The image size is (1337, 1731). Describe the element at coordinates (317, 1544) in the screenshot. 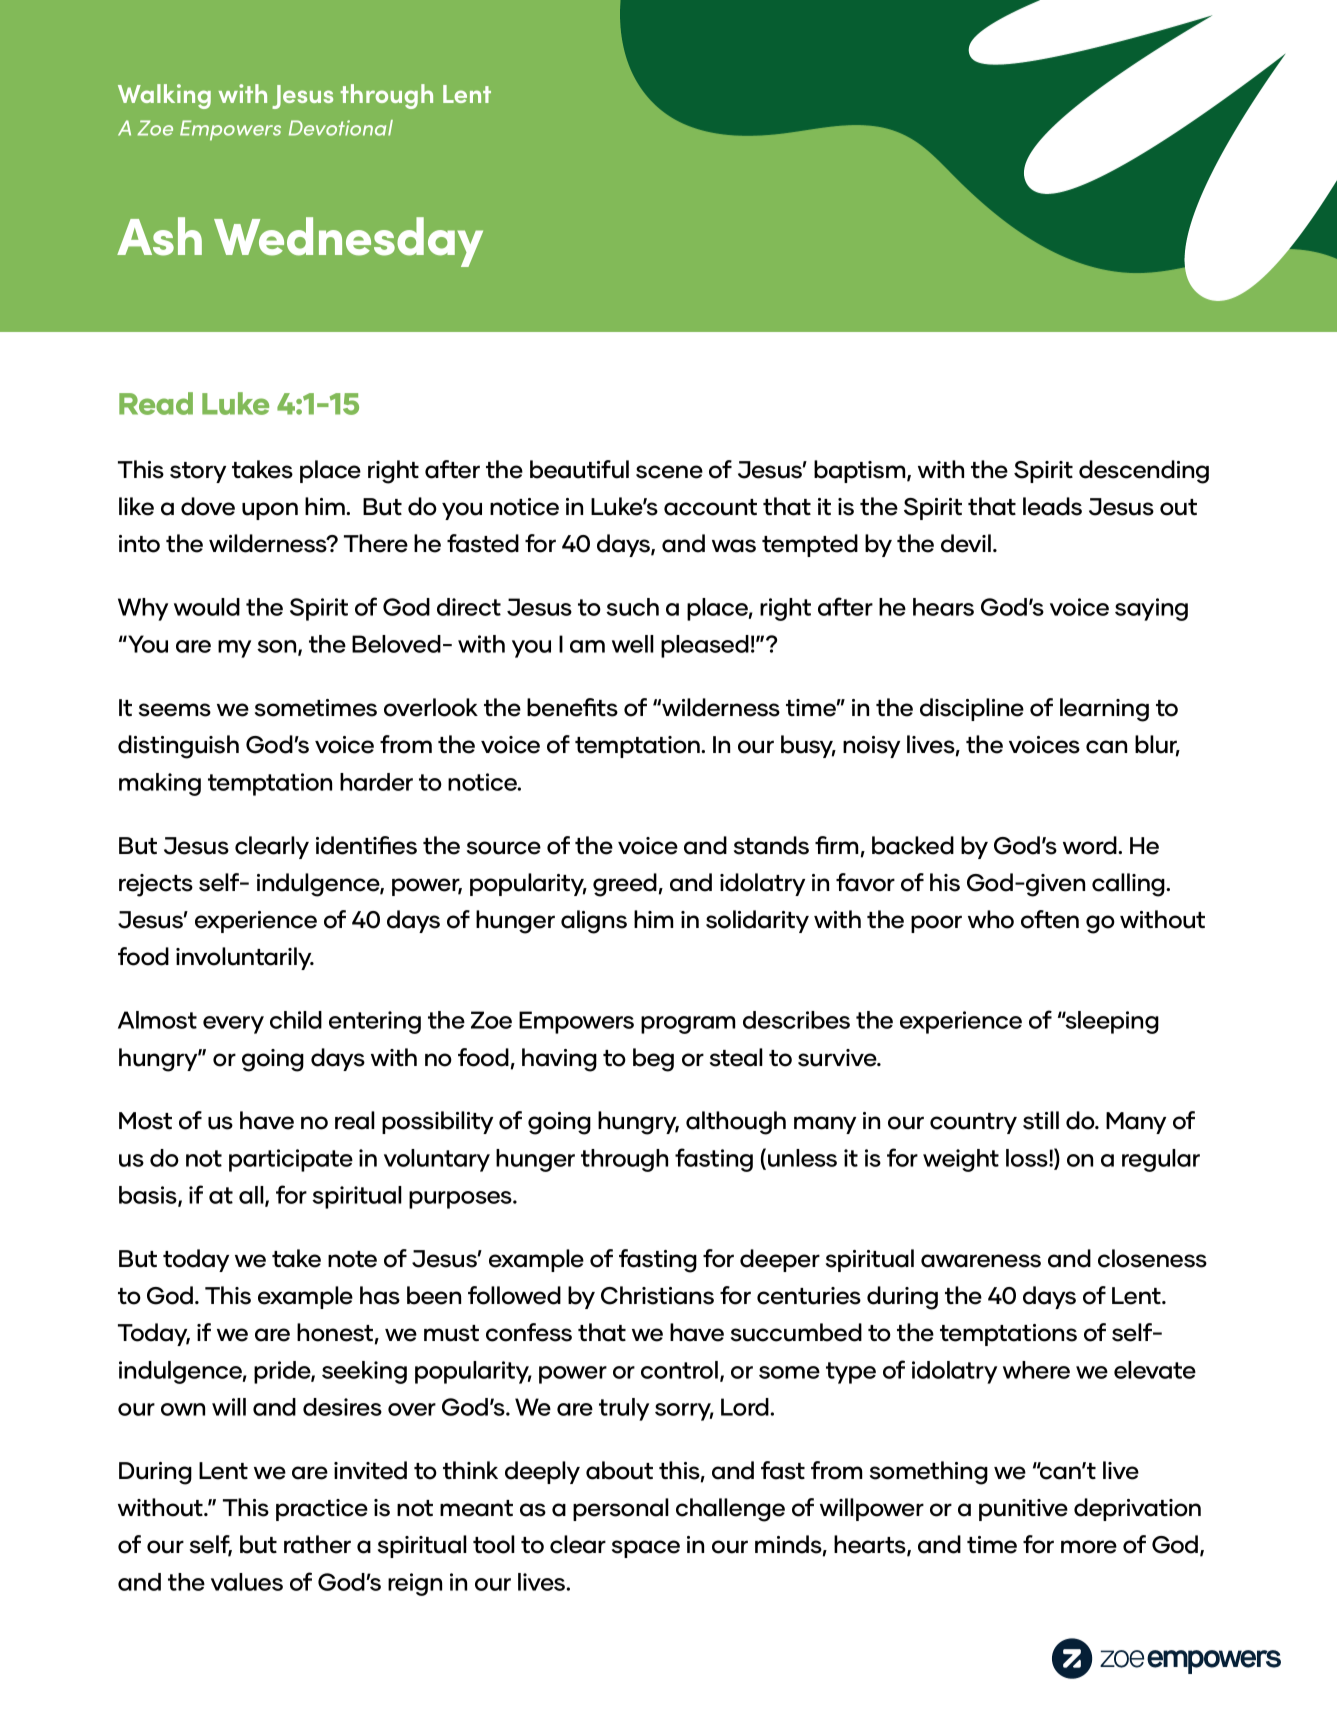

I see `rather` at that location.
